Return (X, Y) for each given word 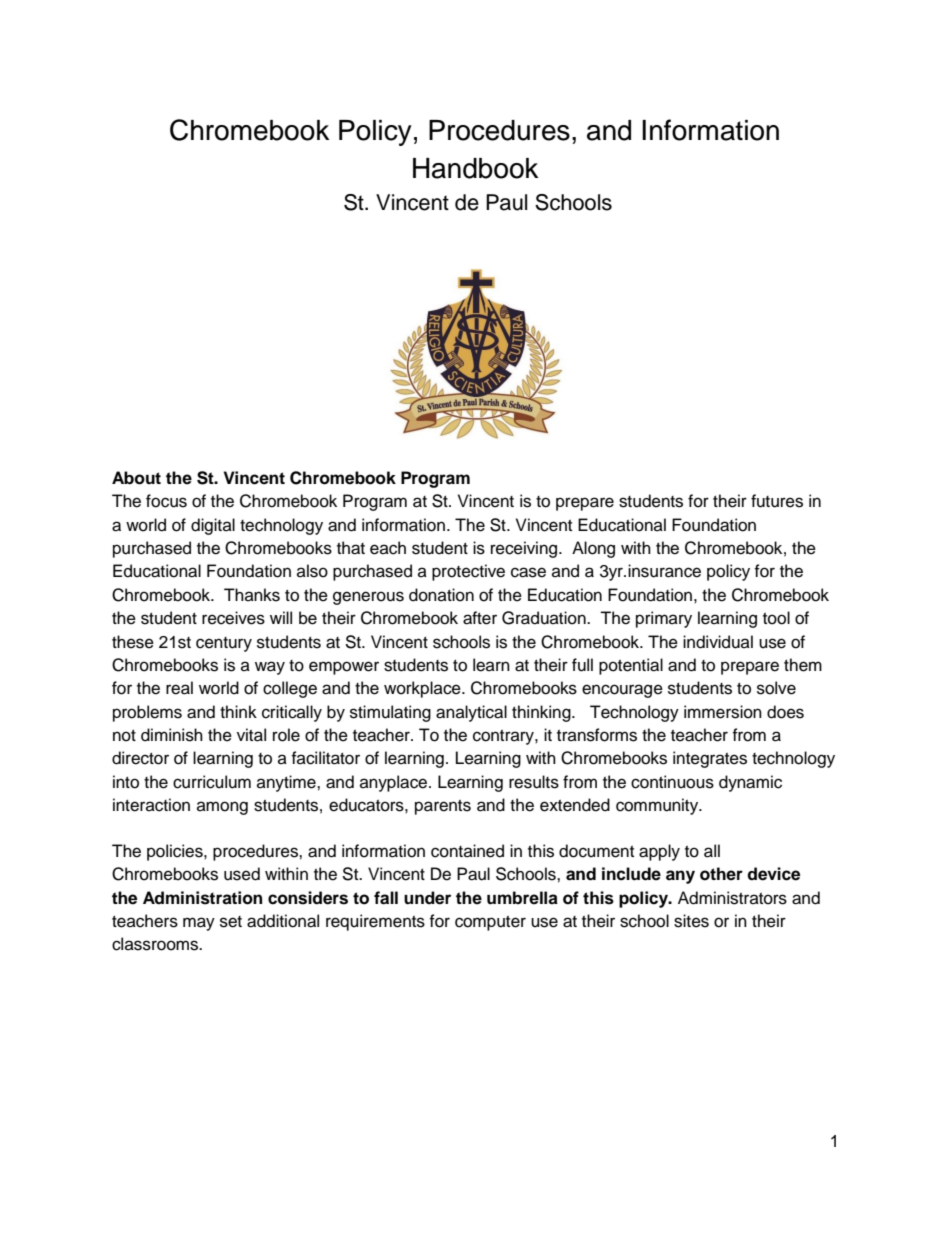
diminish (172, 735)
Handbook (475, 168)
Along (593, 549)
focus (166, 501)
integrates (710, 759)
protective (468, 572)
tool (776, 618)
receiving (525, 549)
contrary (504, 737)
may (199, 924)
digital (213, 526)
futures (777, 501)
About (136, 478)
